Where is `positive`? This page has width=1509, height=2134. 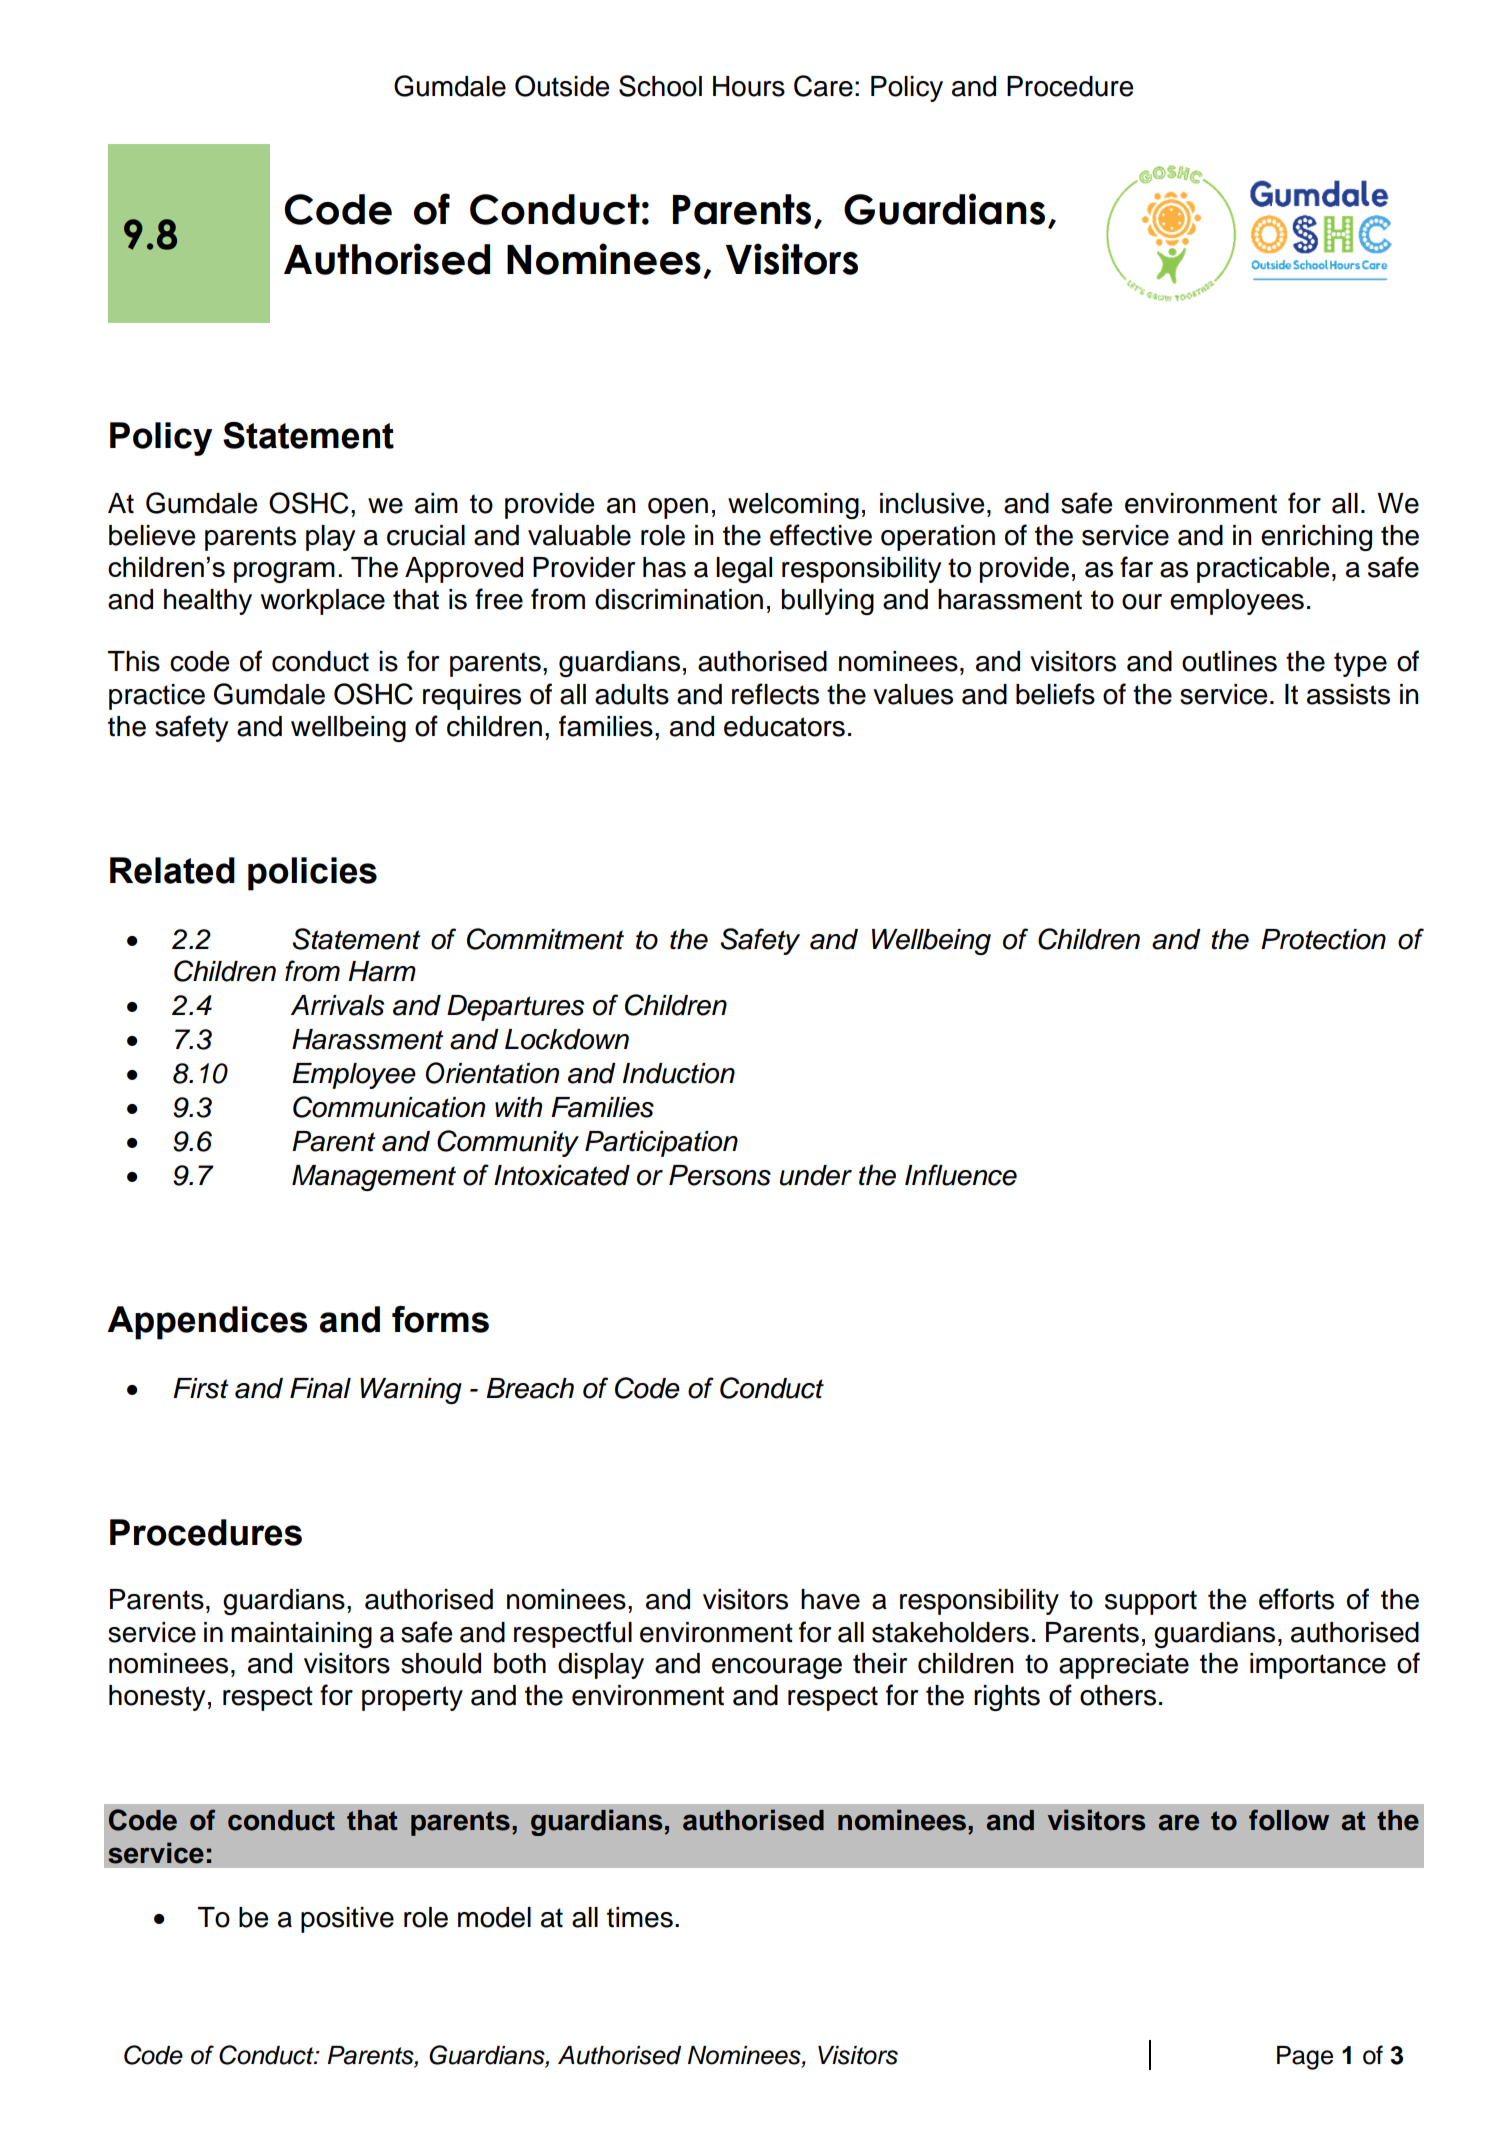
positive is located at coordinates (347, 1920).
